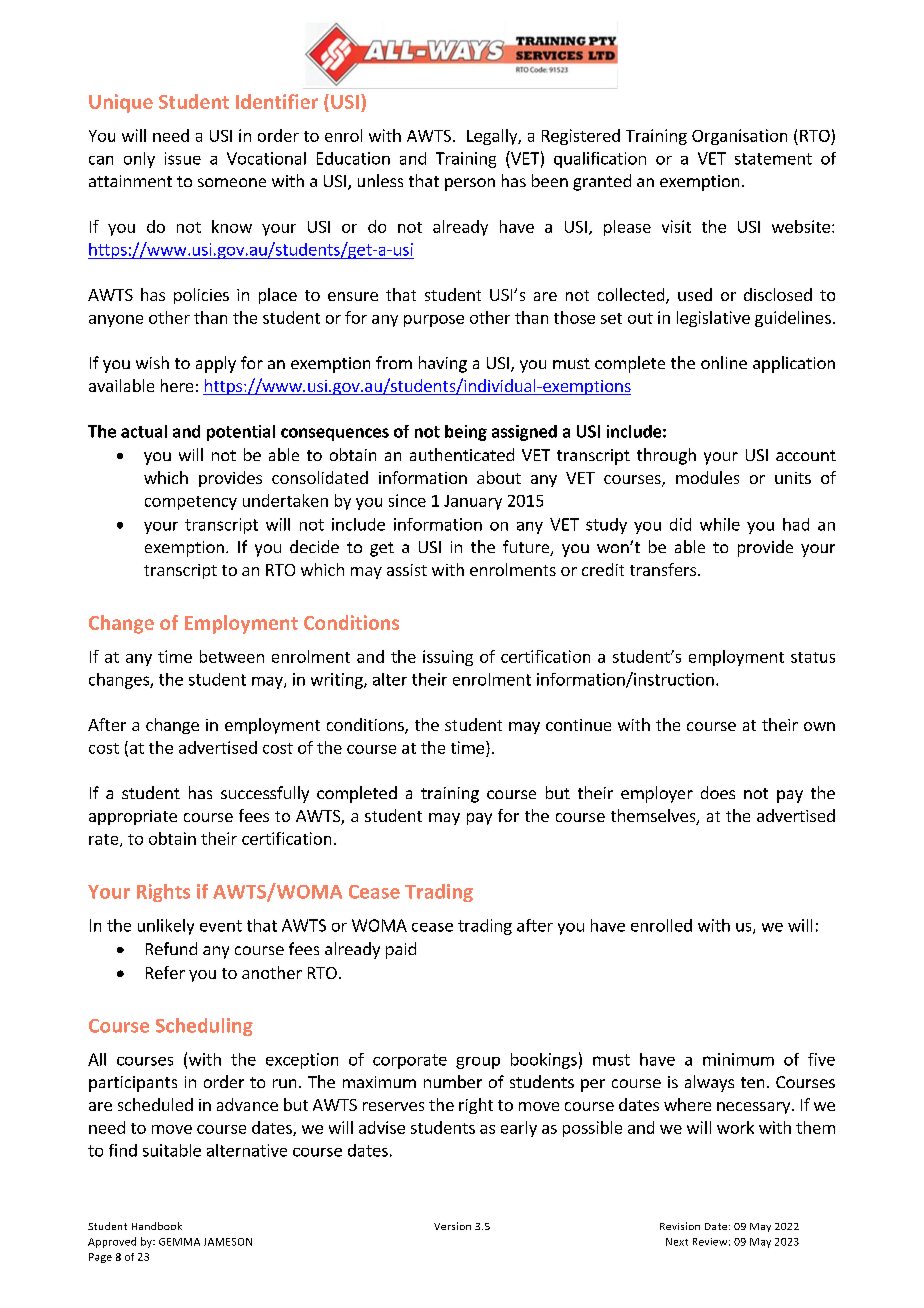 Image resolution: width=924 pixels, height=1308 pixels. What do you see at coordinates (171, 948) in the image?
I see `Refund` at bounding box center [171, 948].
